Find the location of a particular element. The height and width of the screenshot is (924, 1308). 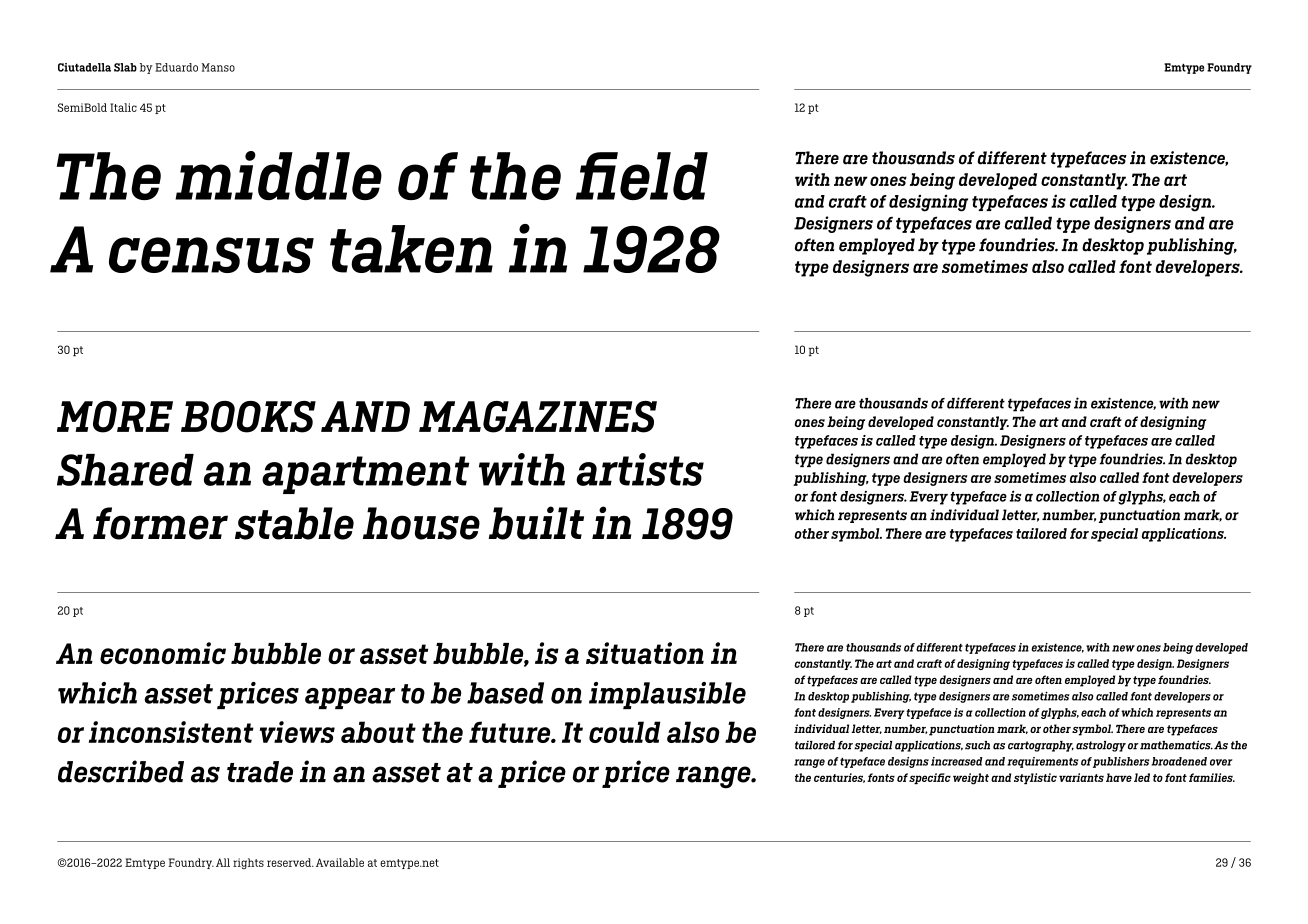

taken is located at coordinates (411, 249).
